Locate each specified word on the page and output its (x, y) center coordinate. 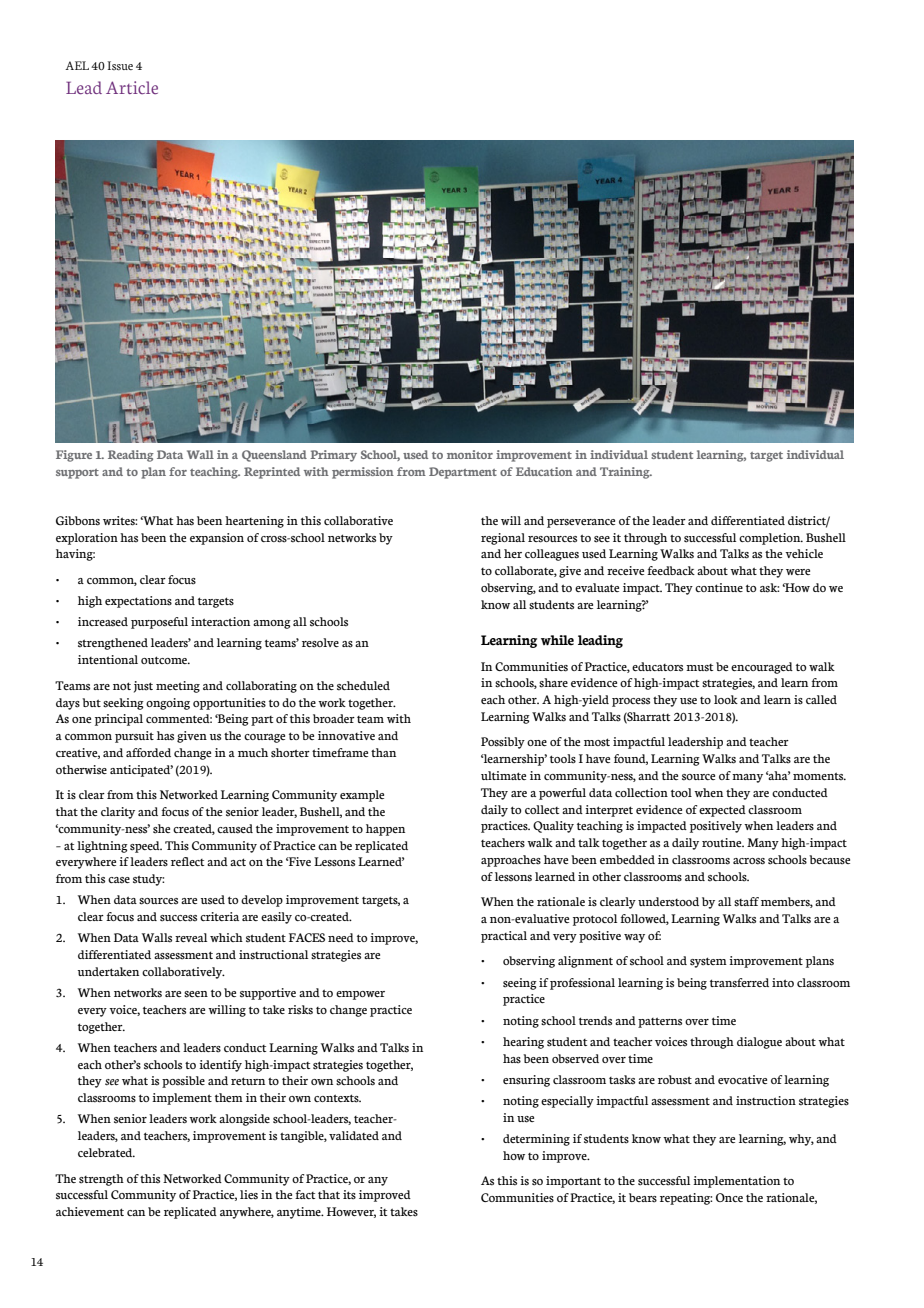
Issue (120, 66)
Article (132, 87)
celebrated (106, 1152)
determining (536, 1140)
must (699, 668)
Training (626, 473)
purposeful (159, 623)
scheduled (363, 686)
